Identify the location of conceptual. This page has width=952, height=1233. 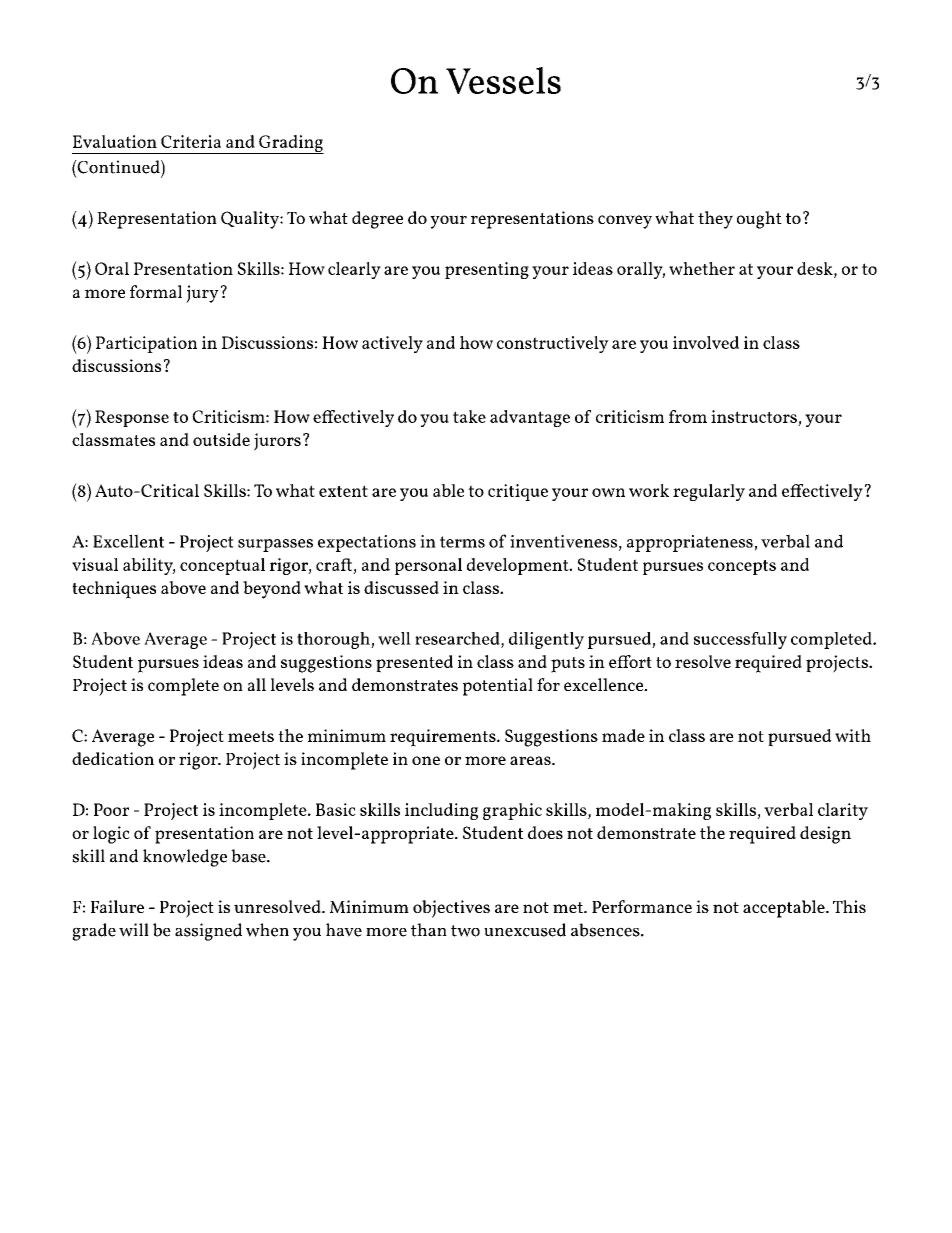
(222, 566).
